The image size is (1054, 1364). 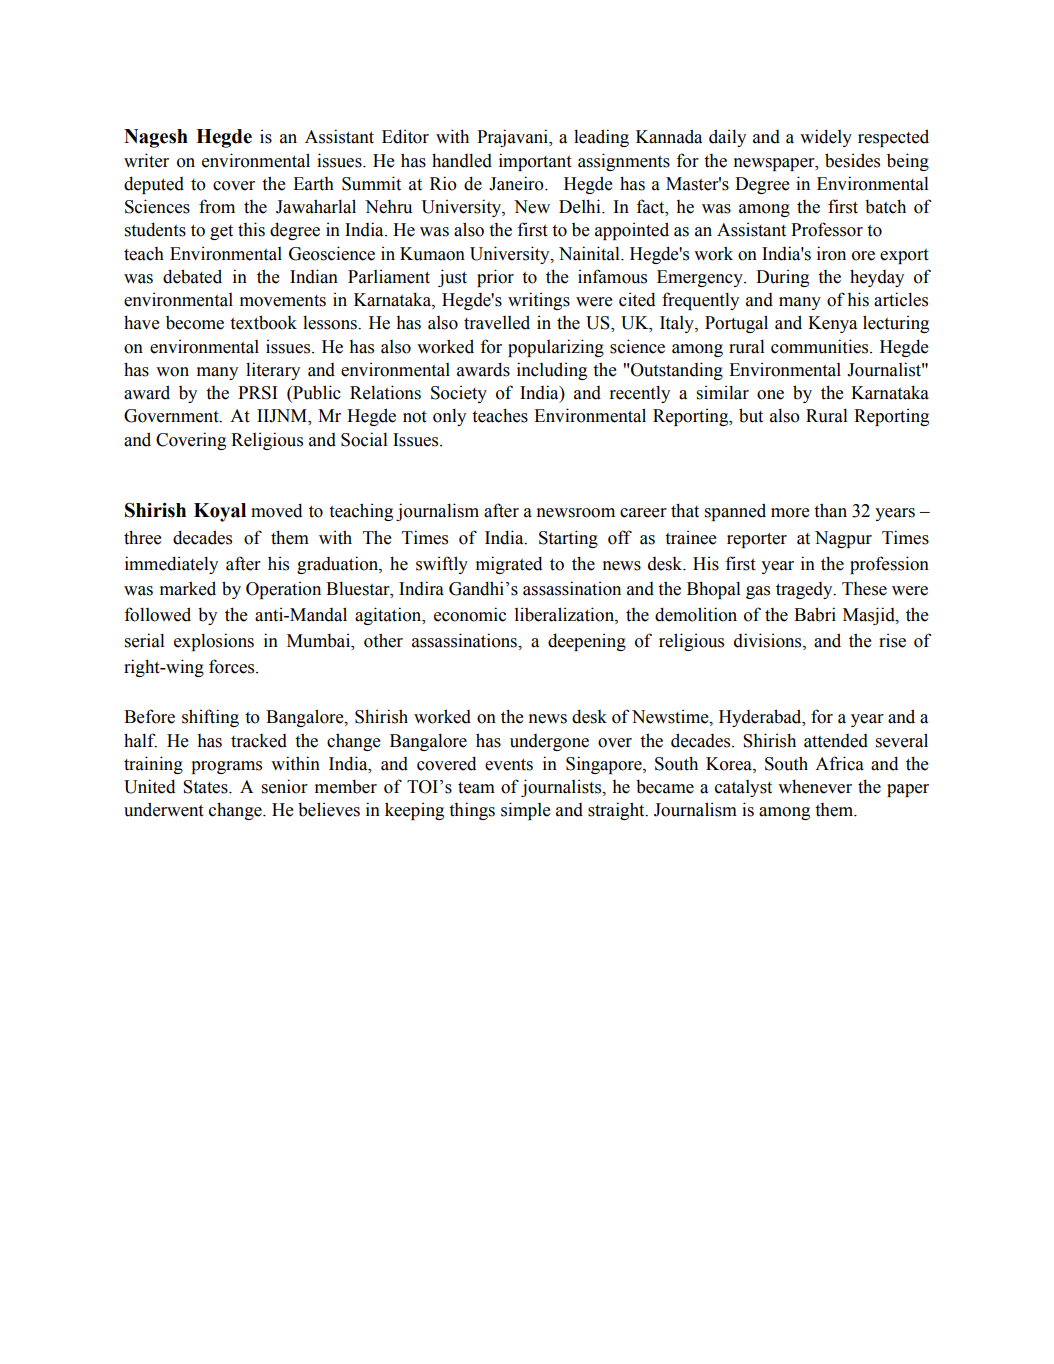 What do you see at coordinates (830, 510) in the screenshot?
I see `than` at bounding box center [830, 510].
